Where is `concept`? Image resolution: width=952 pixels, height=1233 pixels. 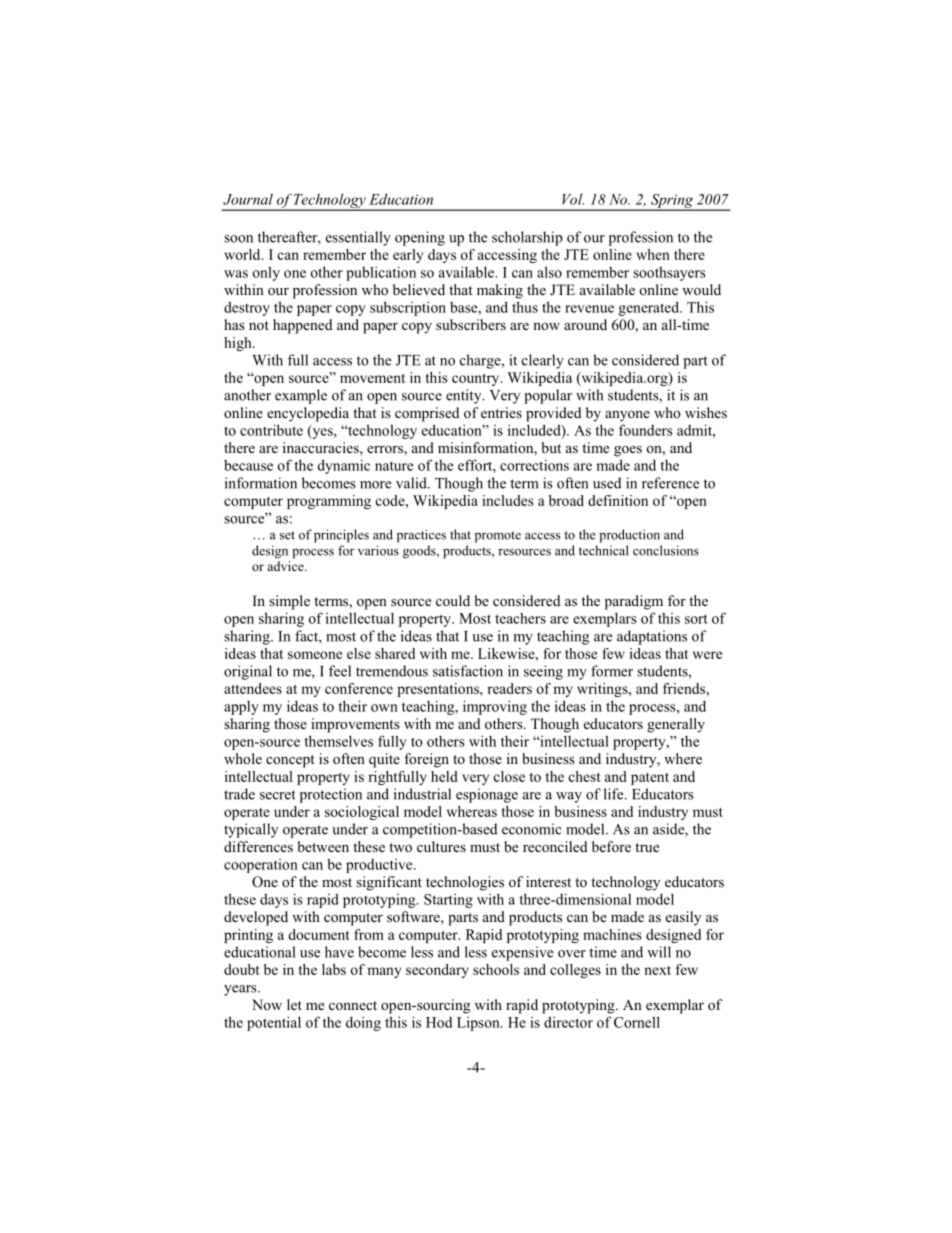 concept is located at coordinates (290, 761).
